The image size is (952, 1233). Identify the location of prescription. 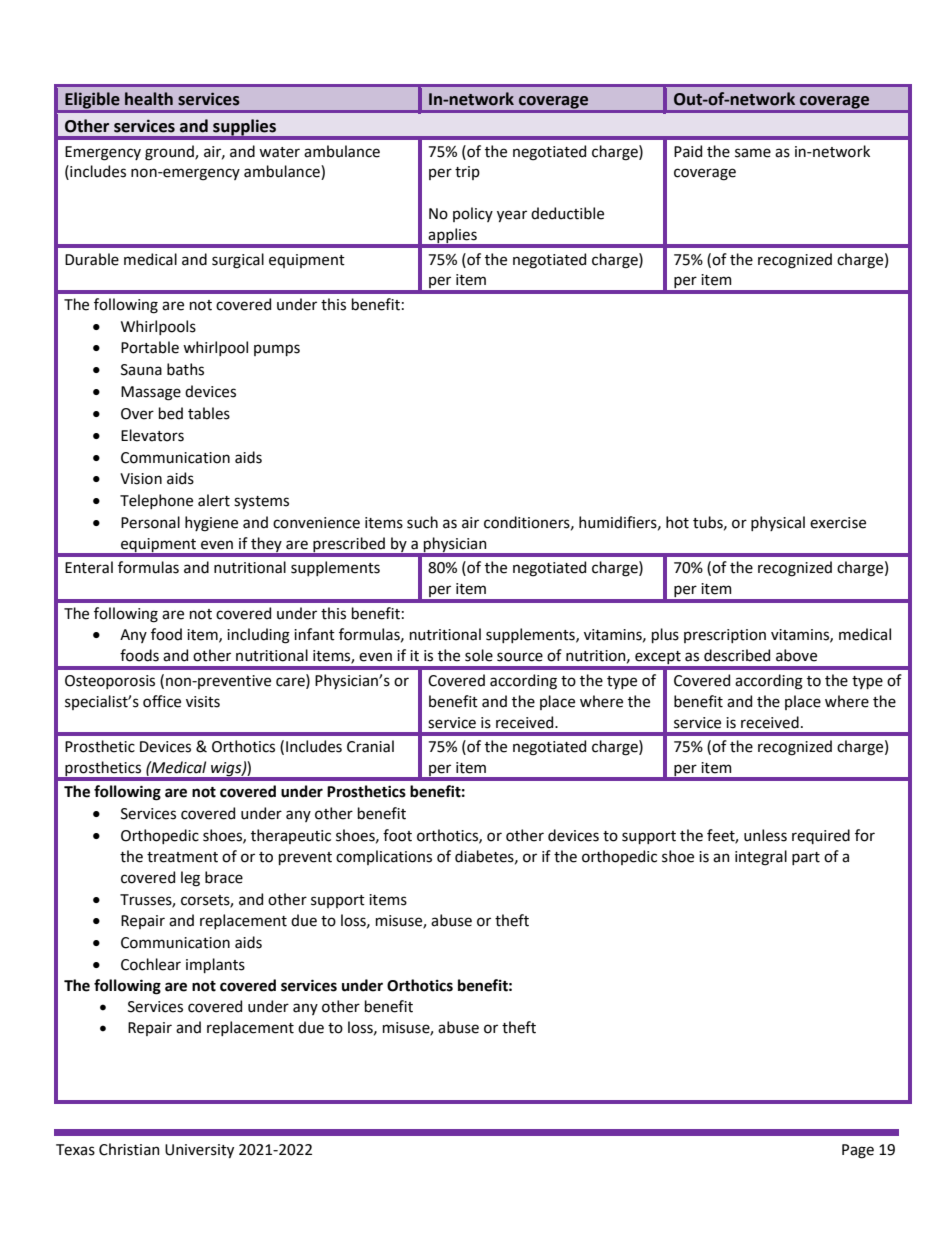
(725, 636).
